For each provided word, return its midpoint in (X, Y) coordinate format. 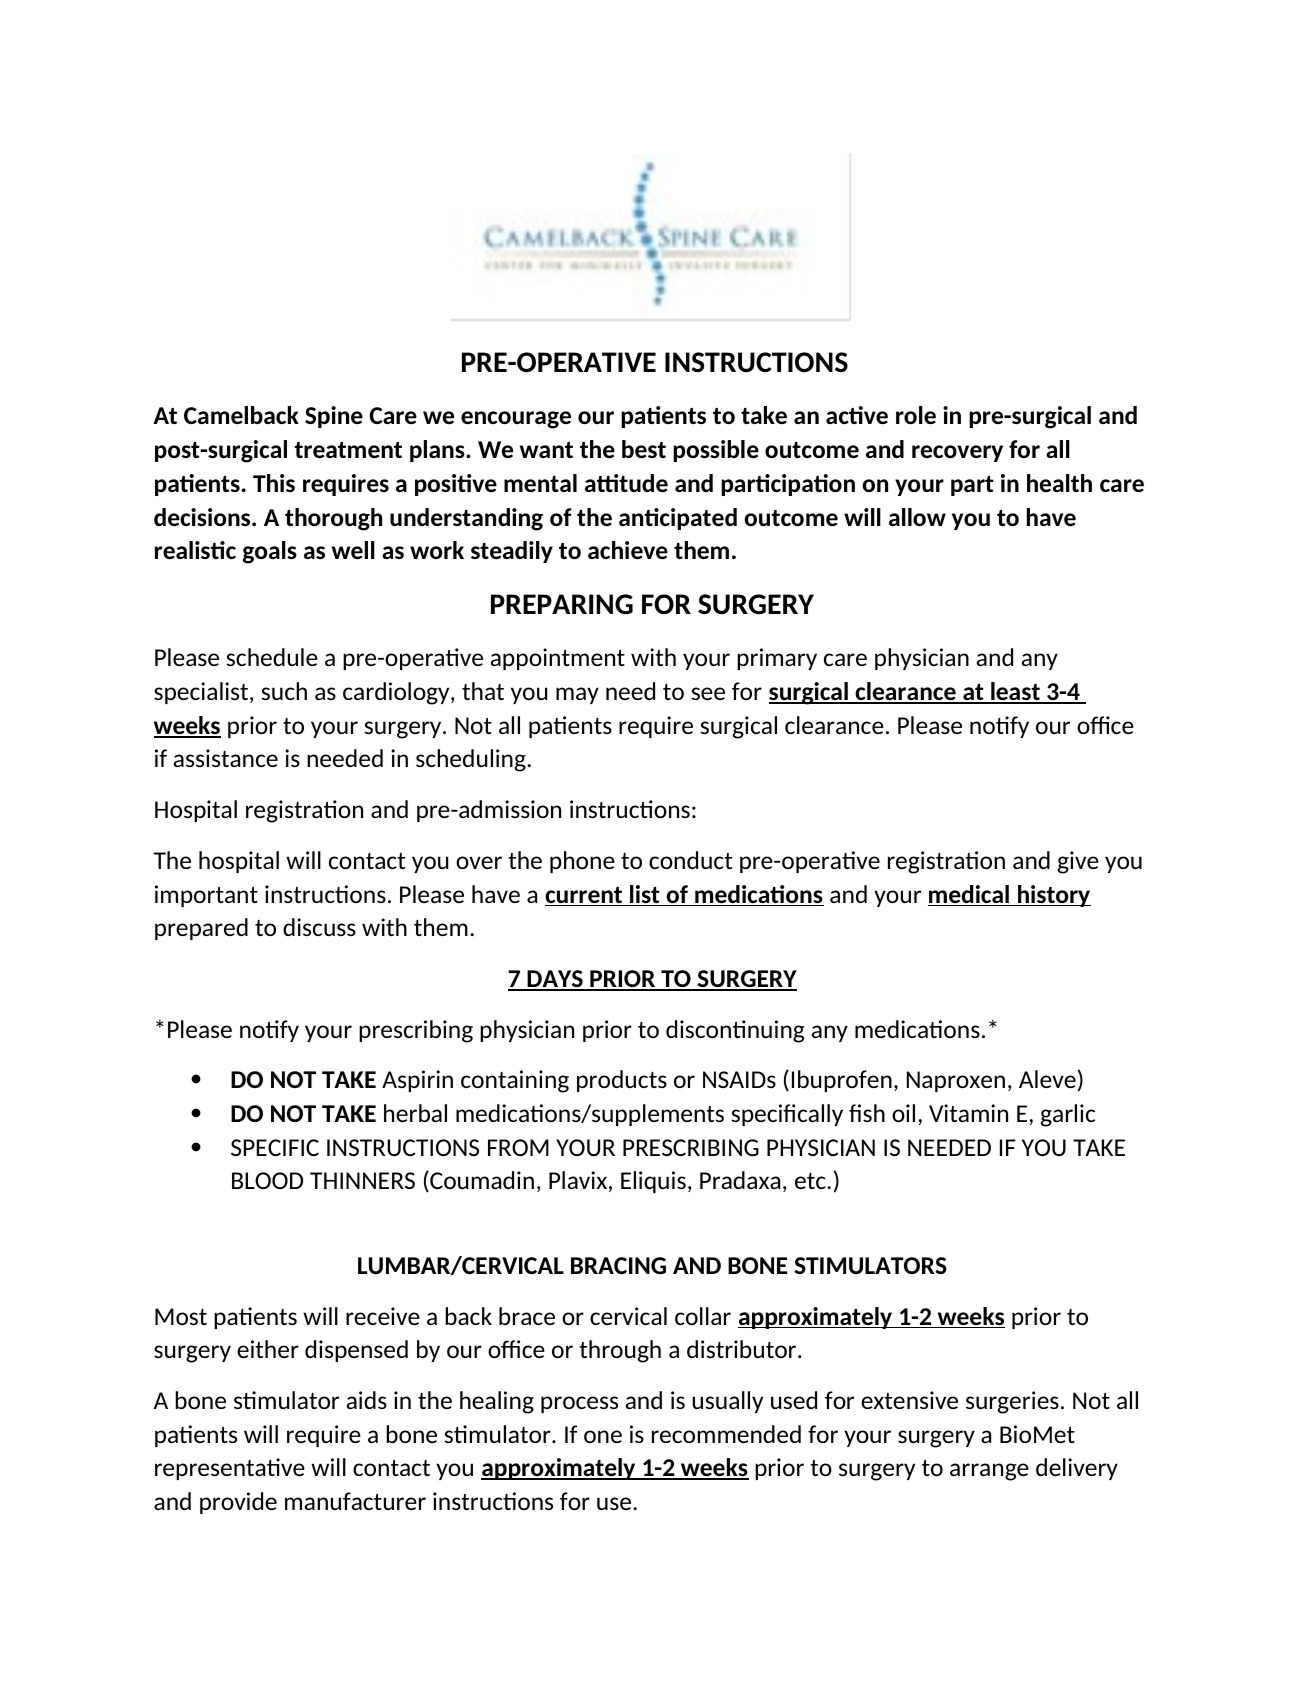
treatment (348, 450)
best (644, 449)
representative (230, 1469)
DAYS (555, 980)
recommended (726, 1434)
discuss (319, 927)
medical (969, 895)
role (916, 415)
